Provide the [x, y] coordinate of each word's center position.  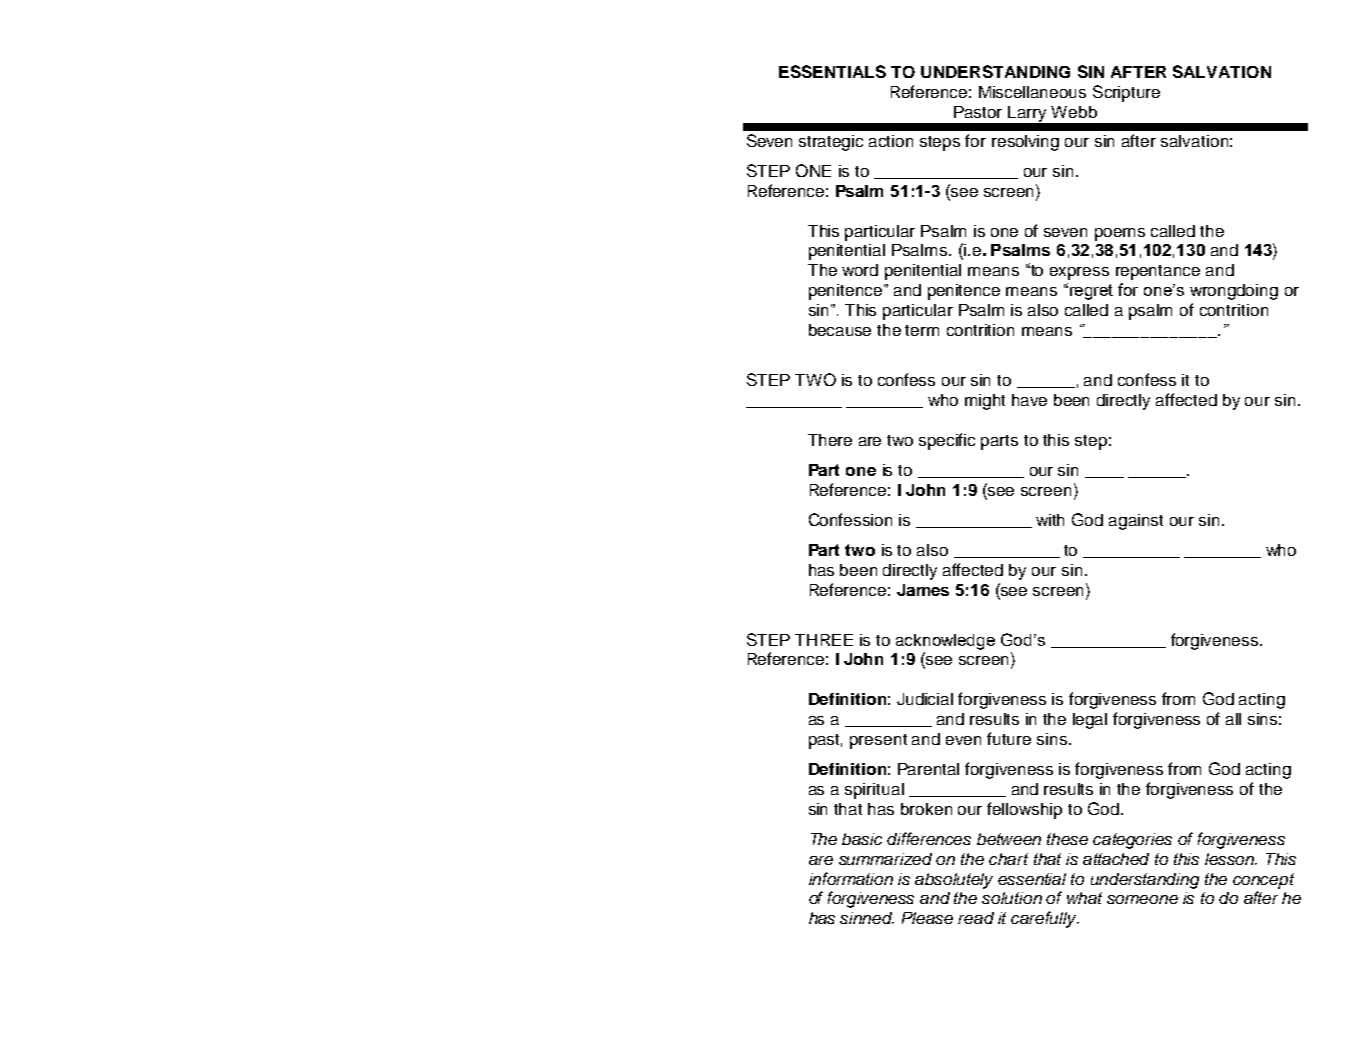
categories [1132, 841]
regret [1091, 292]
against [1136, 522]
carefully [1045, 919]
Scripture [1126, 93]
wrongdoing [1234, 292]
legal [1090, 721]
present [878, 741]
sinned [867, 918]
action [891, 141]
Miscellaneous [1032, 92]
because [840, 330]
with [1050, 520]
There [830, 440]
